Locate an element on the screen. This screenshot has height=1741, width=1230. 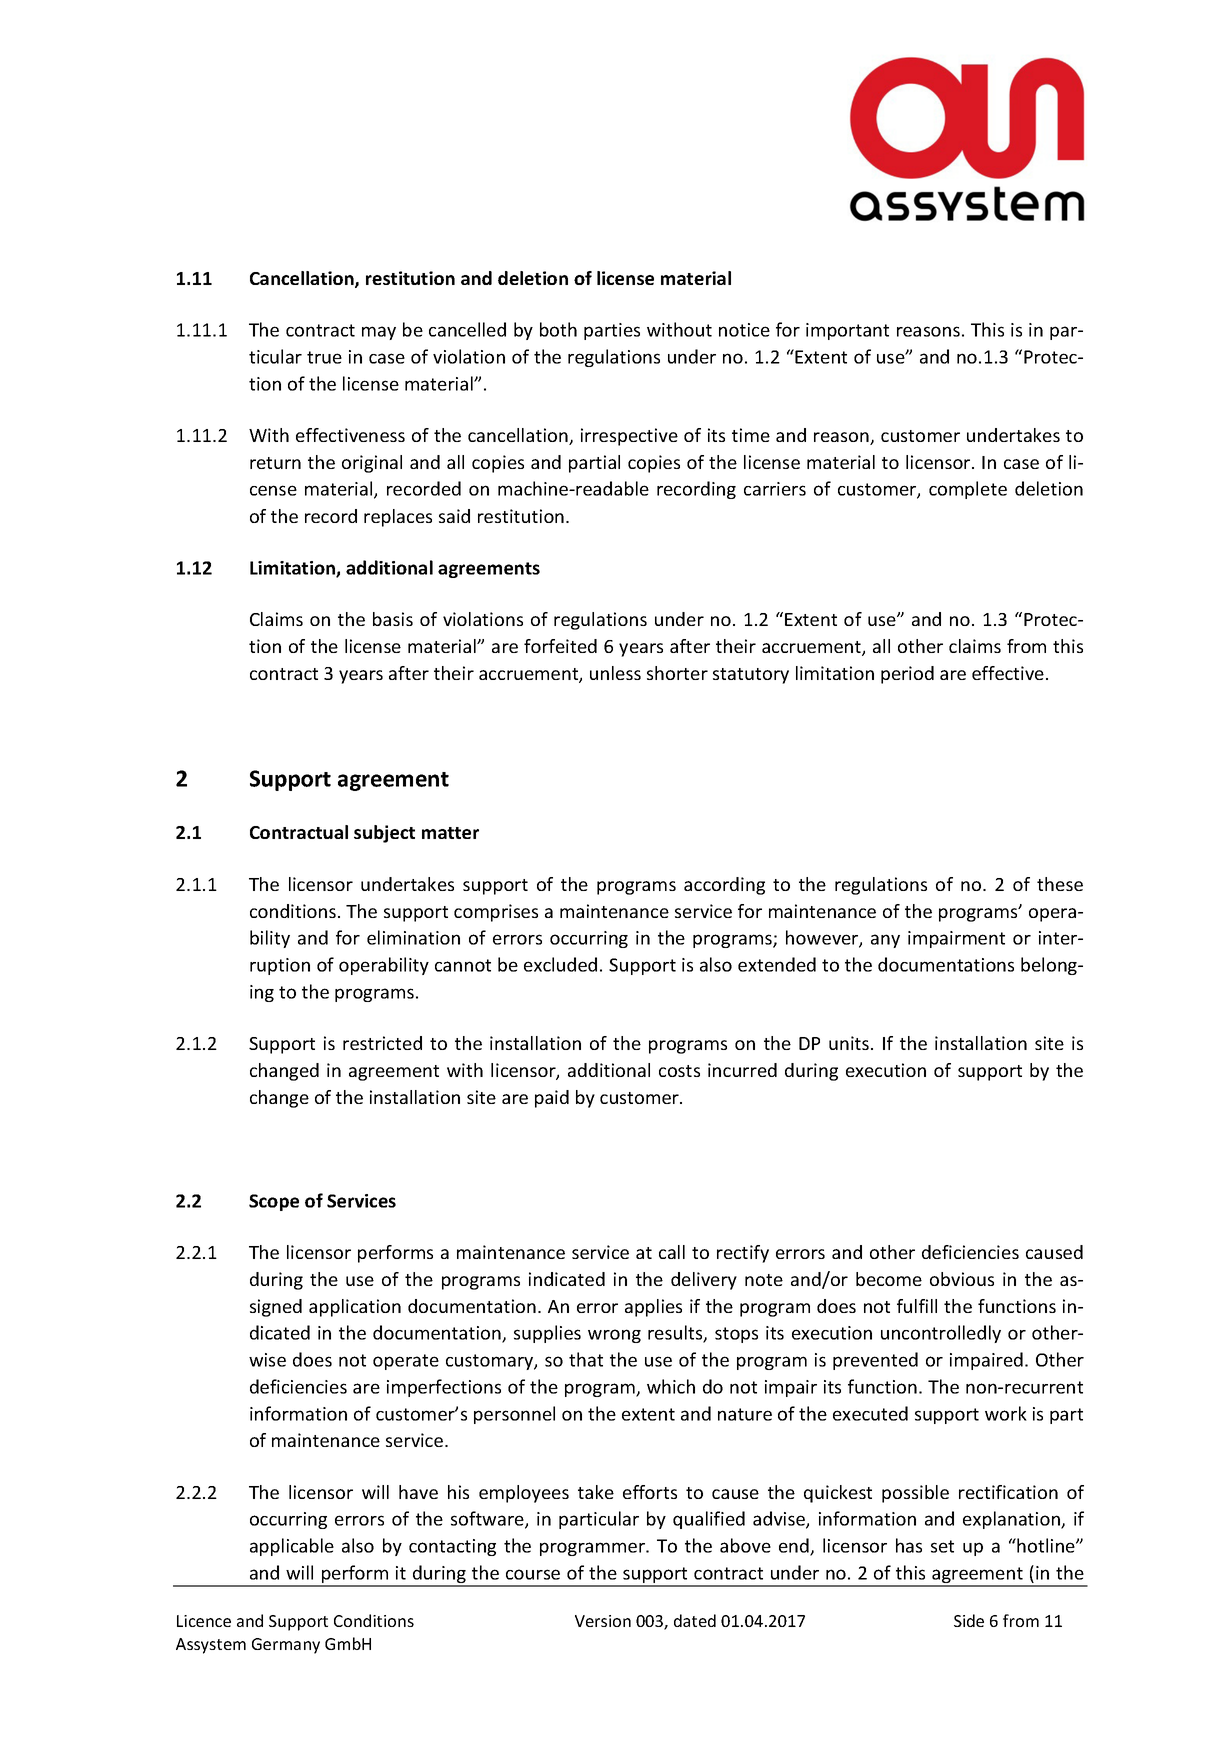
important is located at coordinates (847, 331).
